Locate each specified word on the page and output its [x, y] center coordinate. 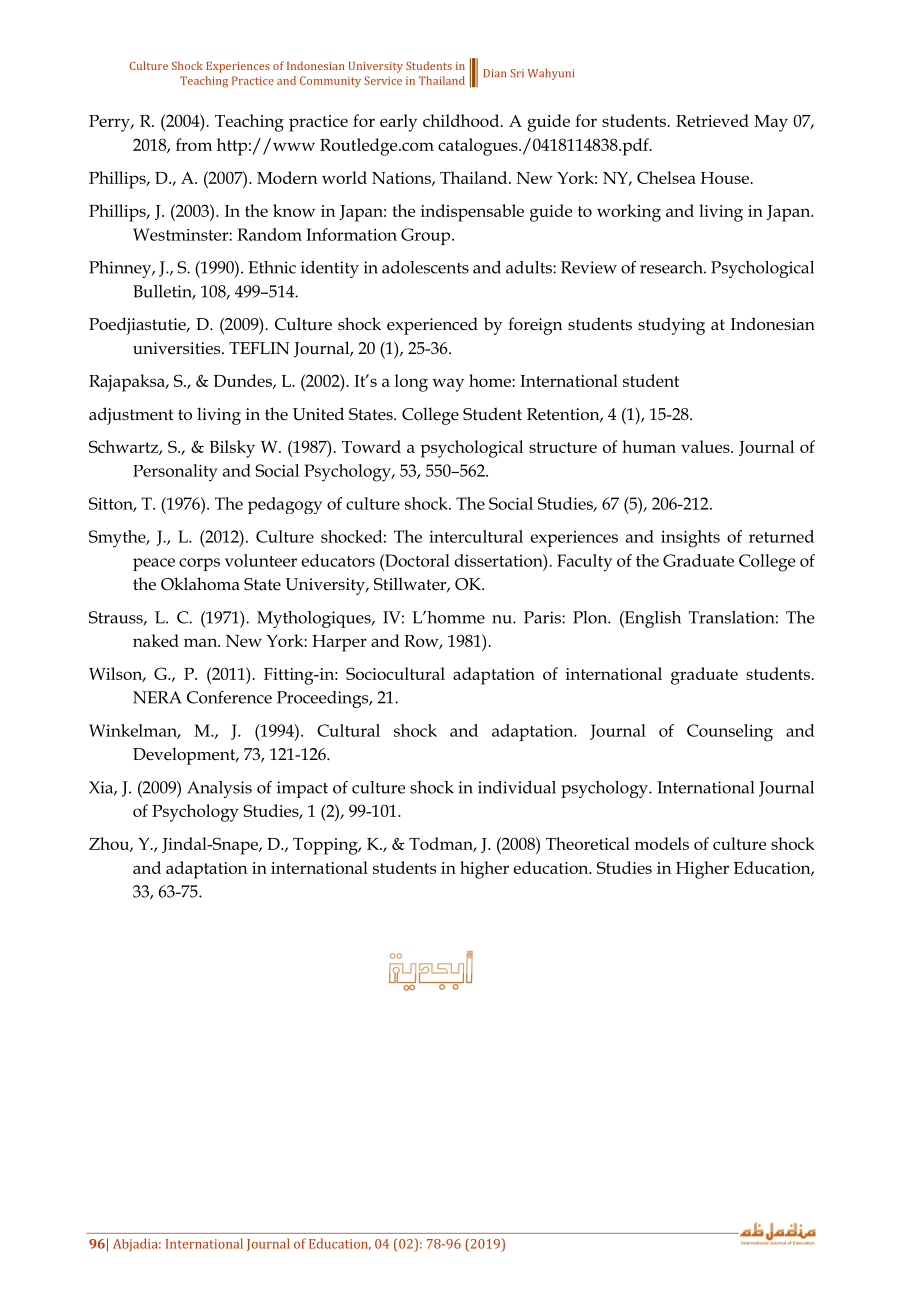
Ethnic [272, 267]
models [662, 843]
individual [517, 787]
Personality [175, 473]
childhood [462, 120]
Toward [371, 446]
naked [156, 640]
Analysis [219, 789]
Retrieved [712, 120]
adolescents [425, 267]
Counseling [730, 733]
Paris [543, 617]
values [706, 446]
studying [671, 326]
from [194, 144]
